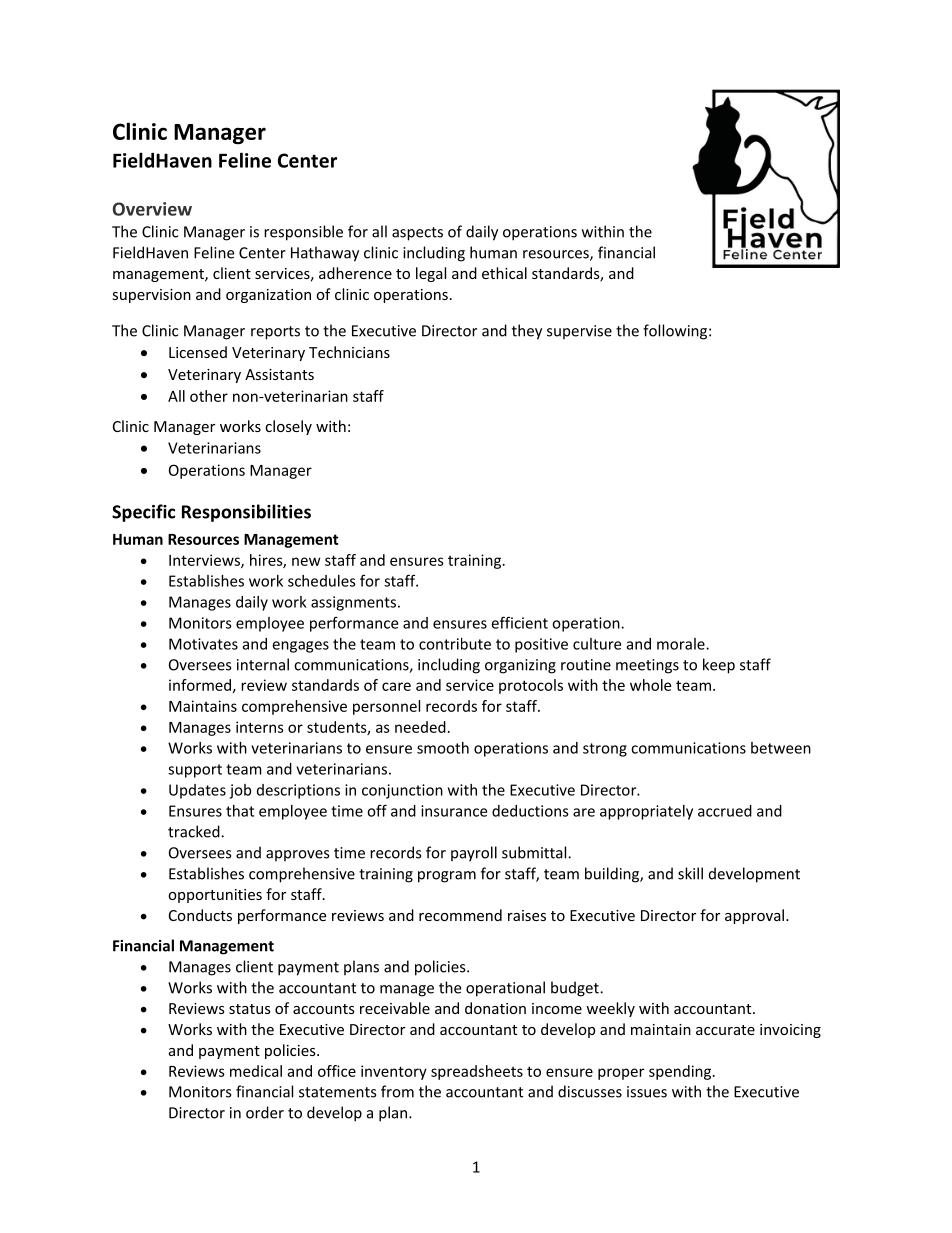 The image size is (952, 1233). What do you see at coordinates (527, 332) in the document?
I see `they` at bounding box center [527, 332].
